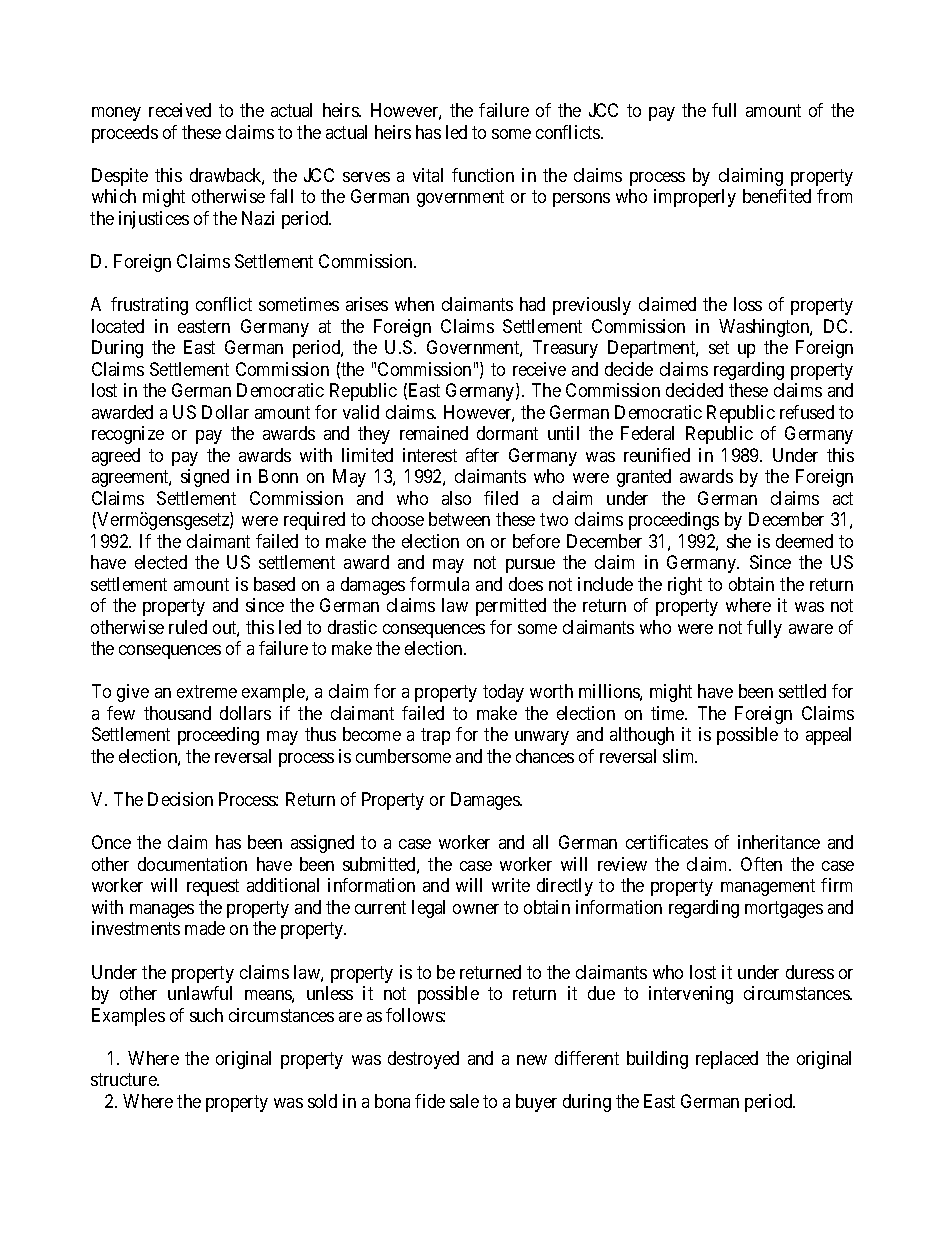 The width and height of the page is (952, 1233). What do you see at coordinates (482, 455) in the page?
I see `after` at bounding box center [482, 455].
